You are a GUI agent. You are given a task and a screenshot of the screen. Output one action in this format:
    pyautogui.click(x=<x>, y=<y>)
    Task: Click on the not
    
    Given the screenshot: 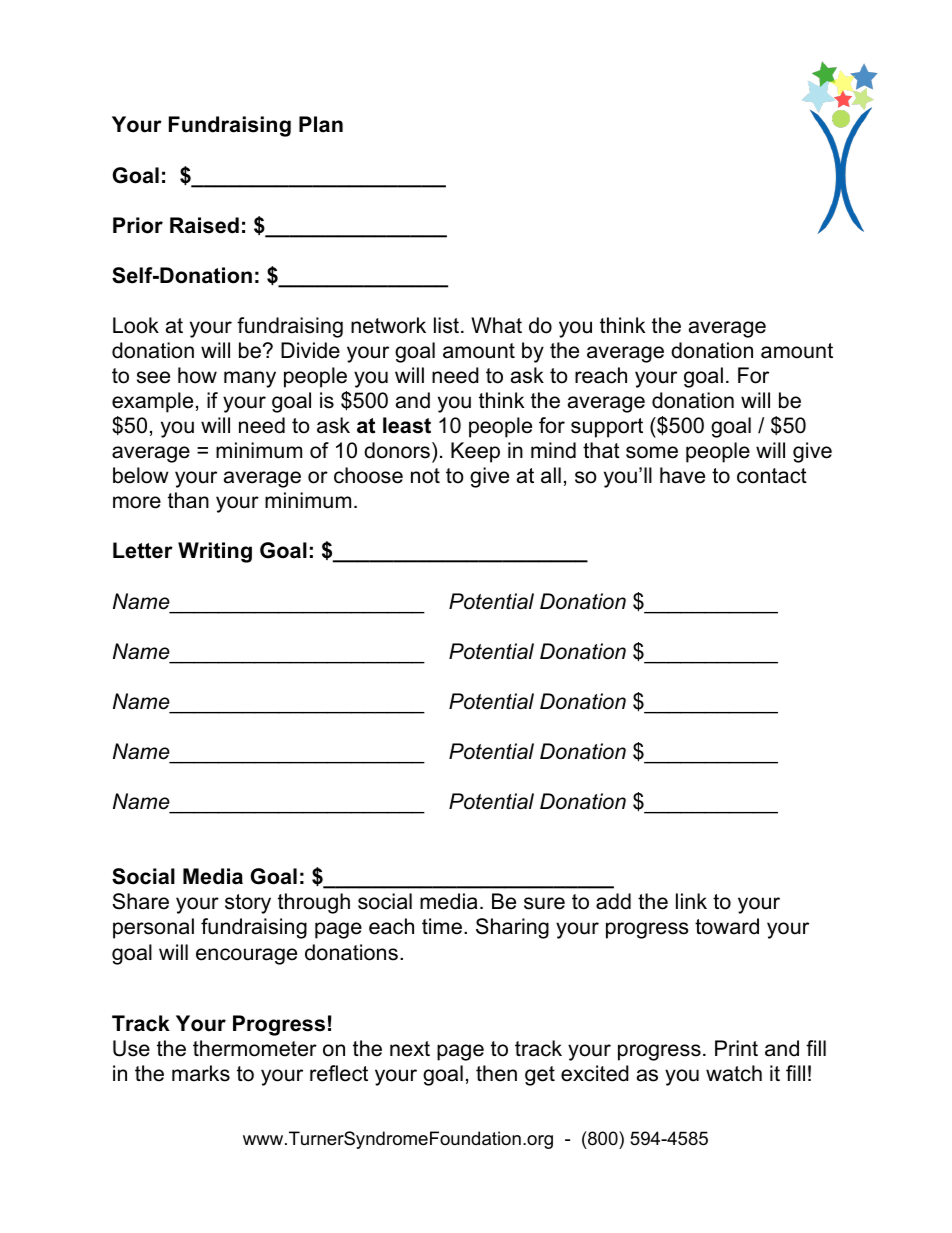 What is the action you would take?
    pyautogui.click(x=425, y=476)
